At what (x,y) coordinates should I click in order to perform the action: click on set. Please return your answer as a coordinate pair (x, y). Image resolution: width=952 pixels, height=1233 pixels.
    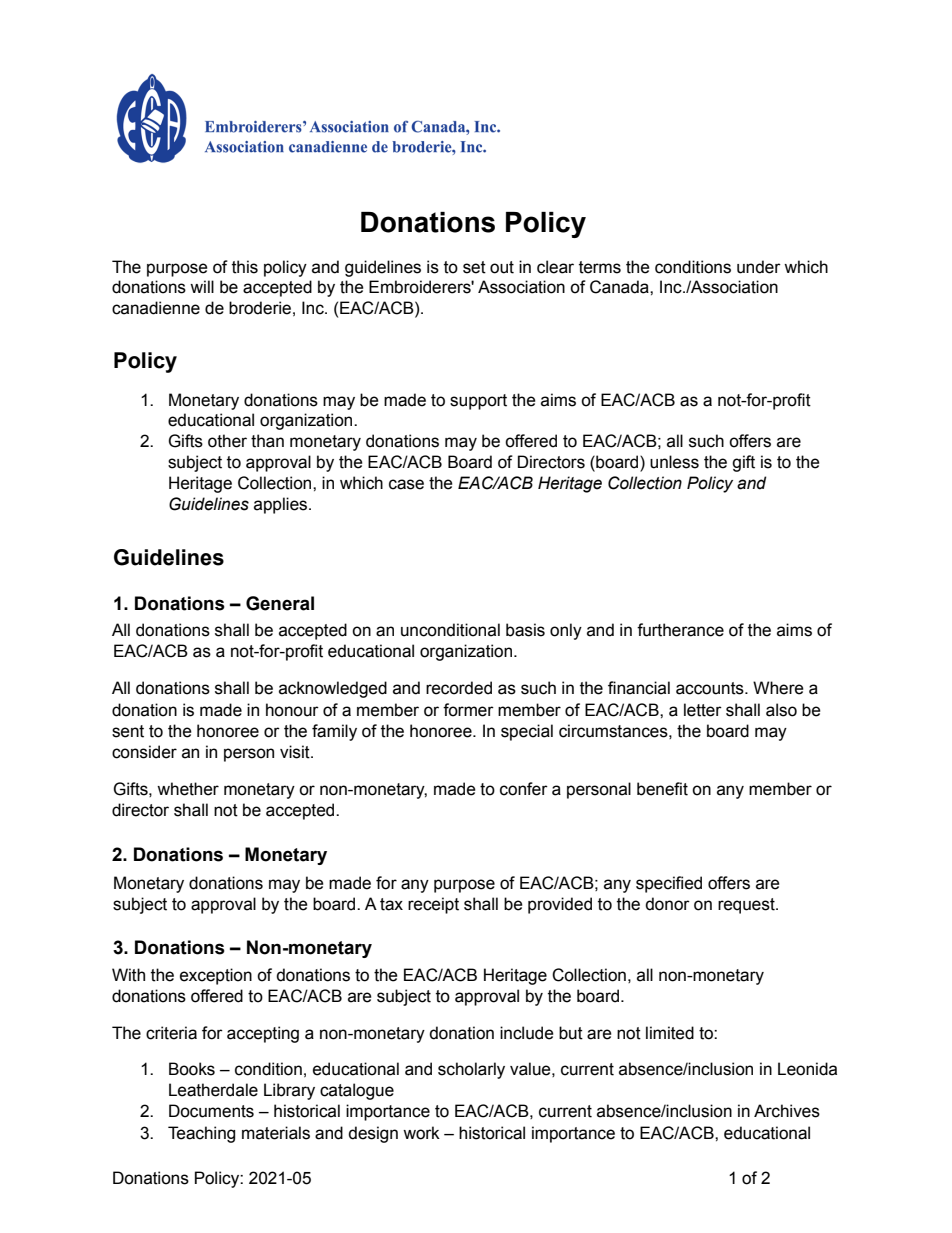
    Looking at the image, I should click on (474, 267).
